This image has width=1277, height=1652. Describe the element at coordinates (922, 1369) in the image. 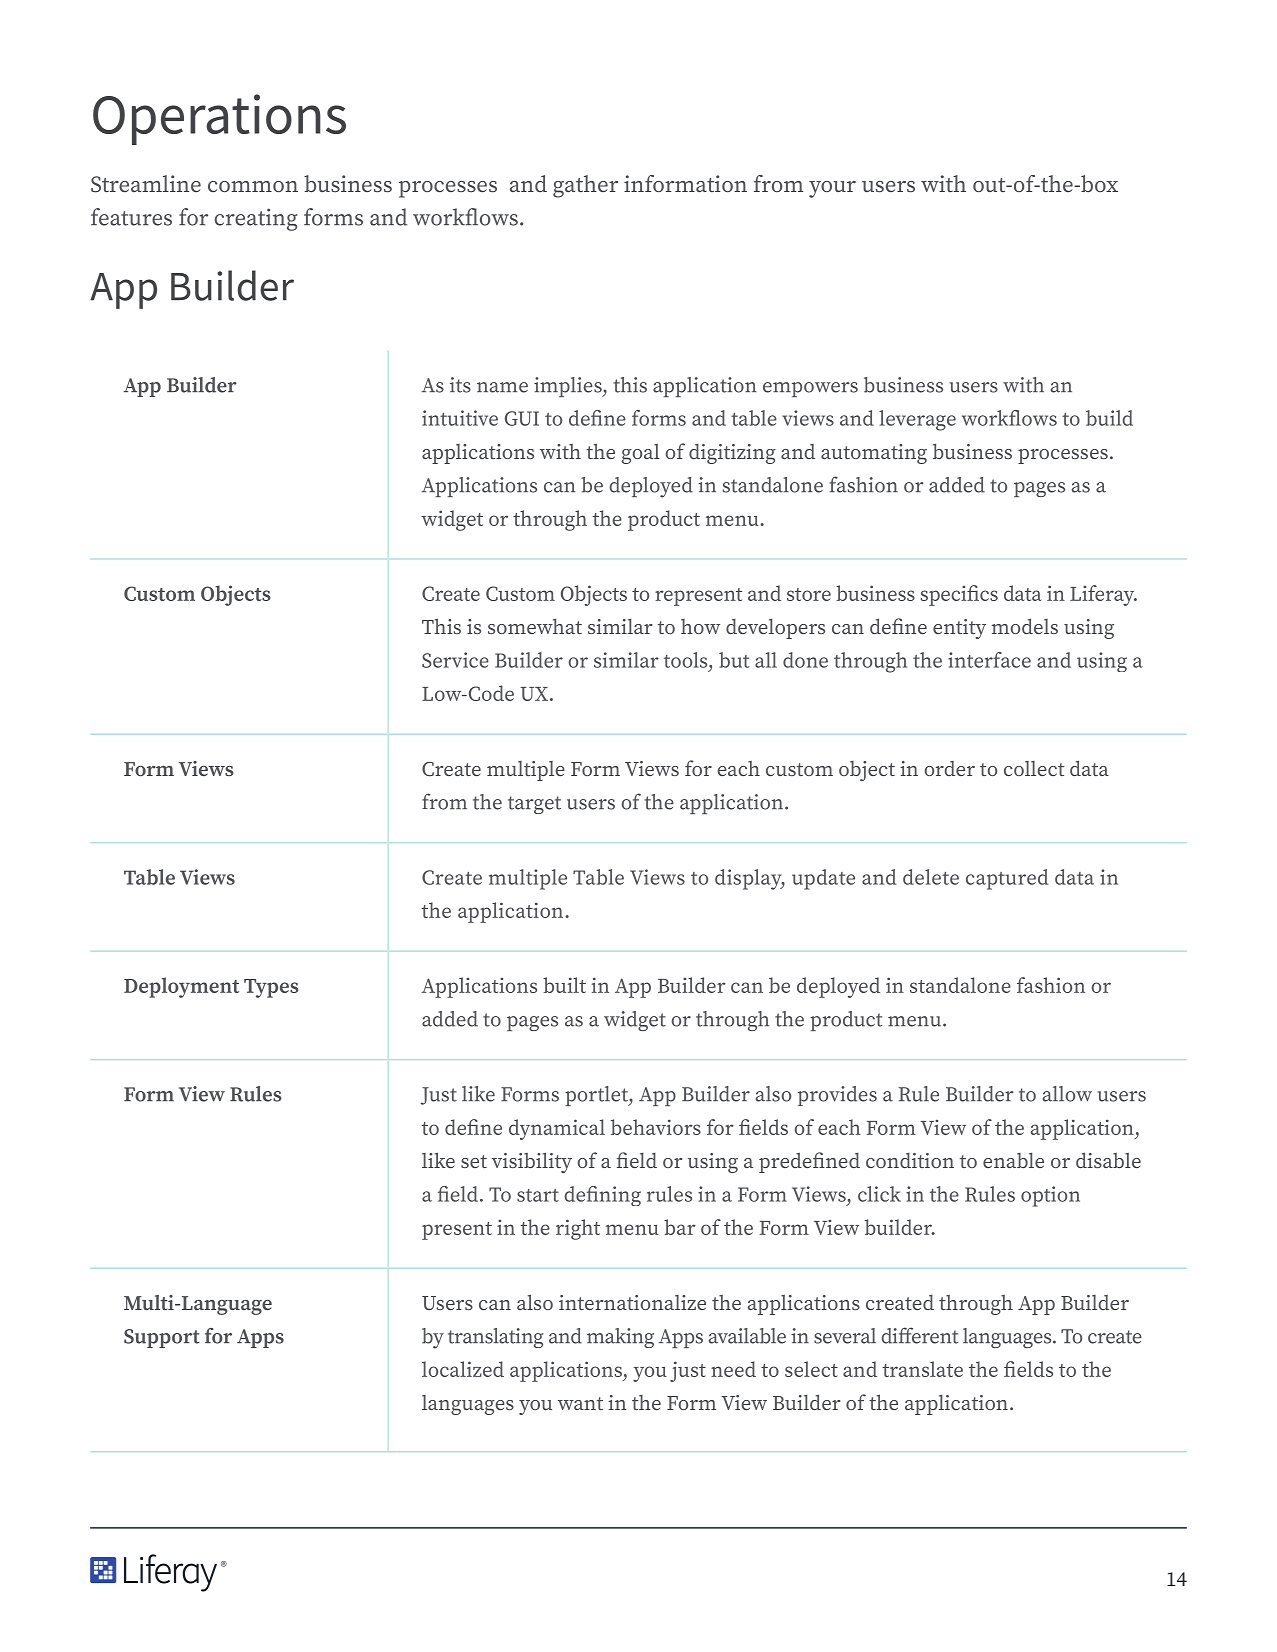

I see `translate` at that location.
